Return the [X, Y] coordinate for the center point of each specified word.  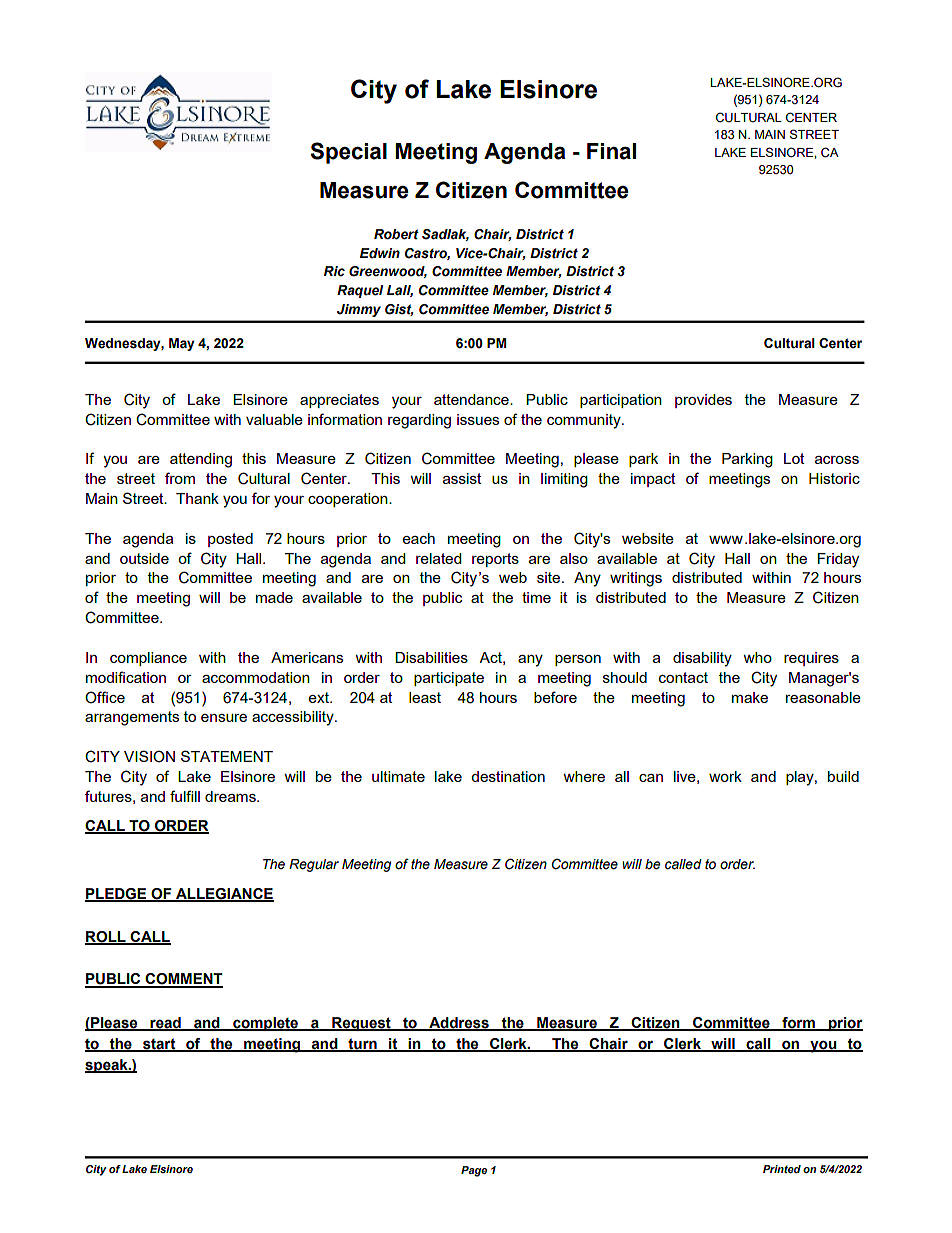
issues [478, 419]
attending [201, 460]
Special [349, 153]
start [159, 1044]
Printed [782, 1169]
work [725, 776]
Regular [314, 865]
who [757, 657]
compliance [148, 659]
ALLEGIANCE [224, 894]
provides [703, 401]
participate [449, 679]
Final [611, 151]
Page [474, 1171]
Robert [396, 234]
